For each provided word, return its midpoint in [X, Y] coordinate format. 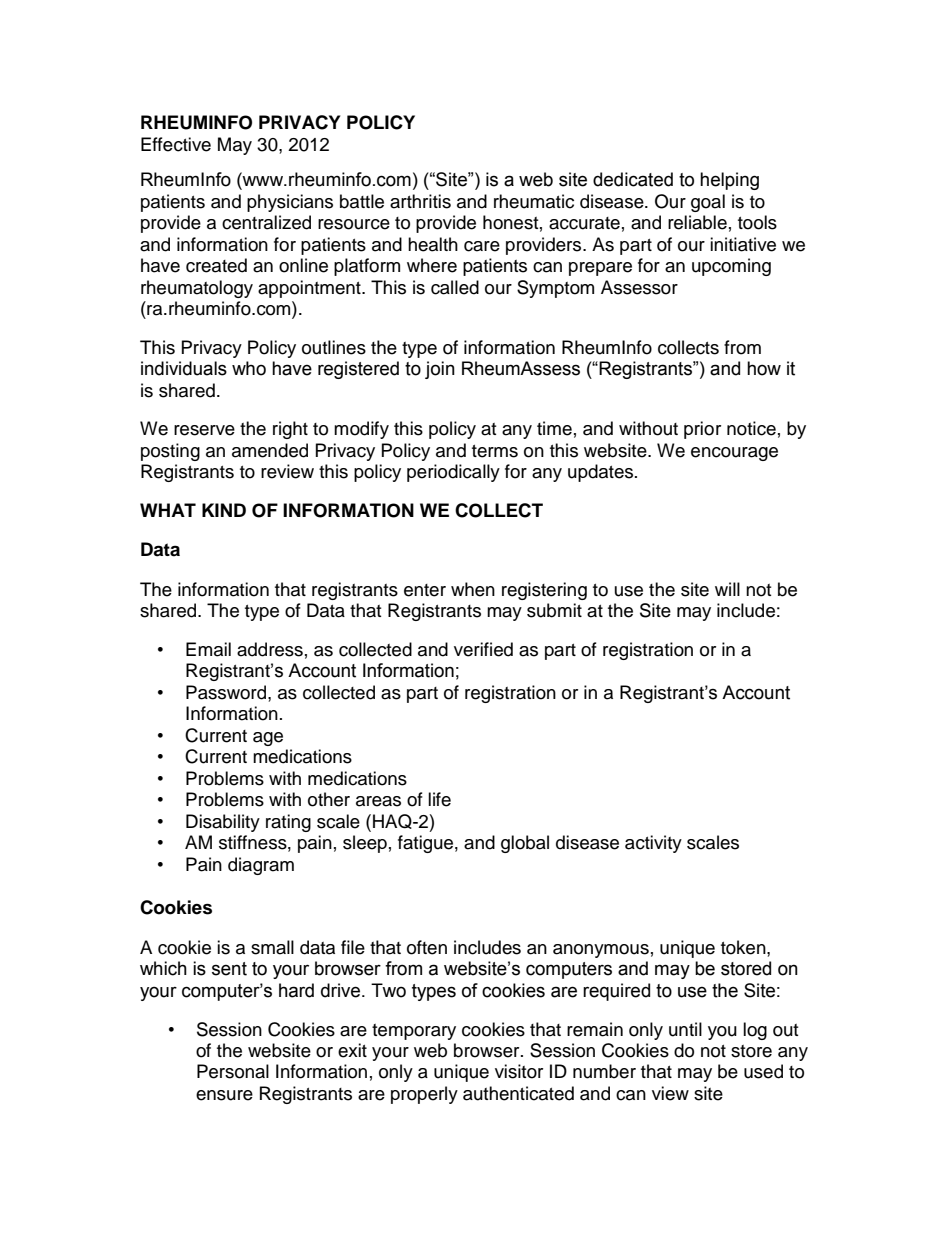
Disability [223, 823]
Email [208, 649]
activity [653, 844]
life [439, 799]
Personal [233, 1071]
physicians [290, 203]
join [440, 370]
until [685, 1029]
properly [424, 1095]
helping [729, 181]
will [727, 589]
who [249, 368]
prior [702, 430]
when [473, 589]
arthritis [420, 201]
